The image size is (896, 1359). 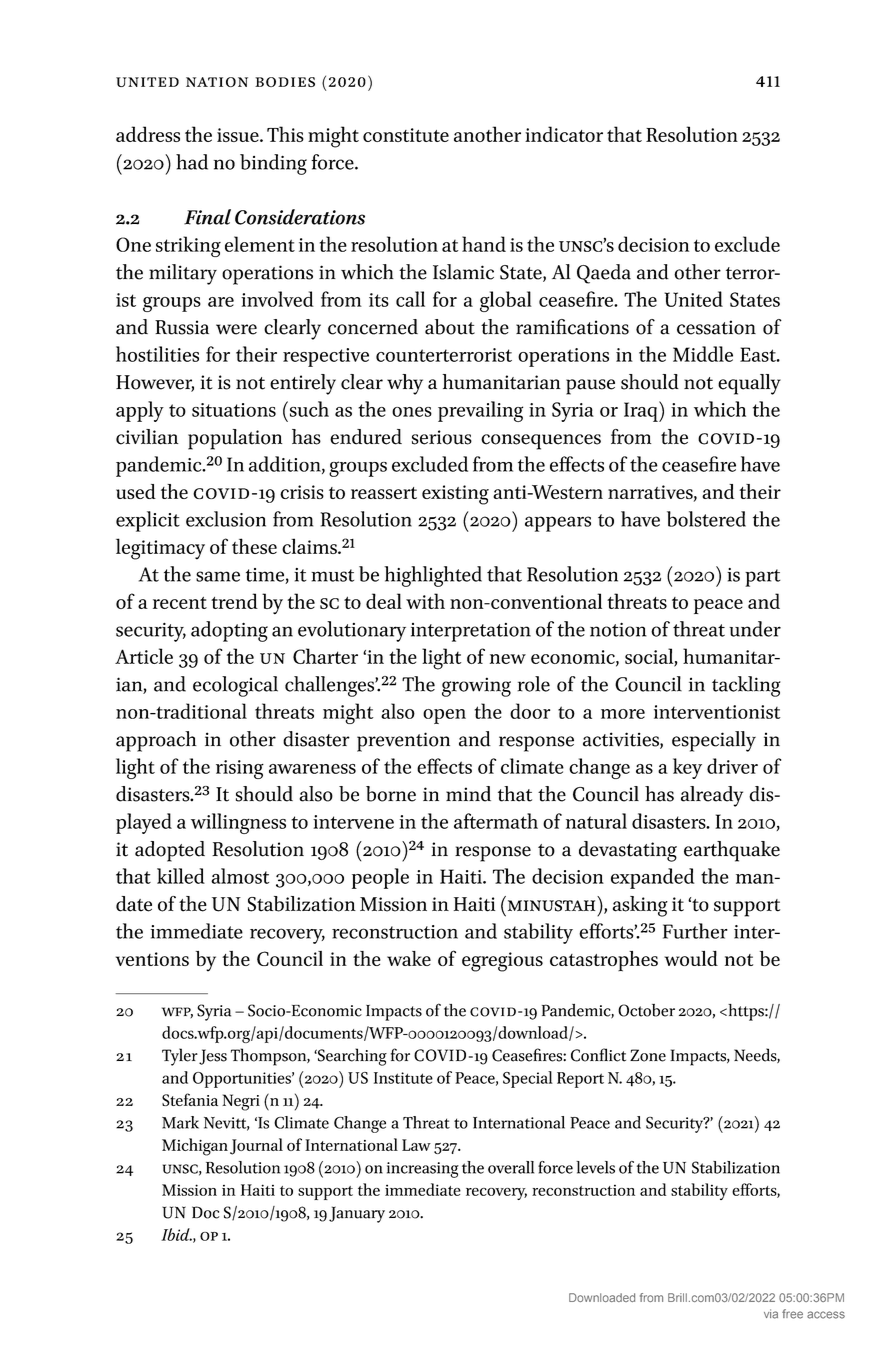 I want to click on Institute, so click(x=403, y=1078).
